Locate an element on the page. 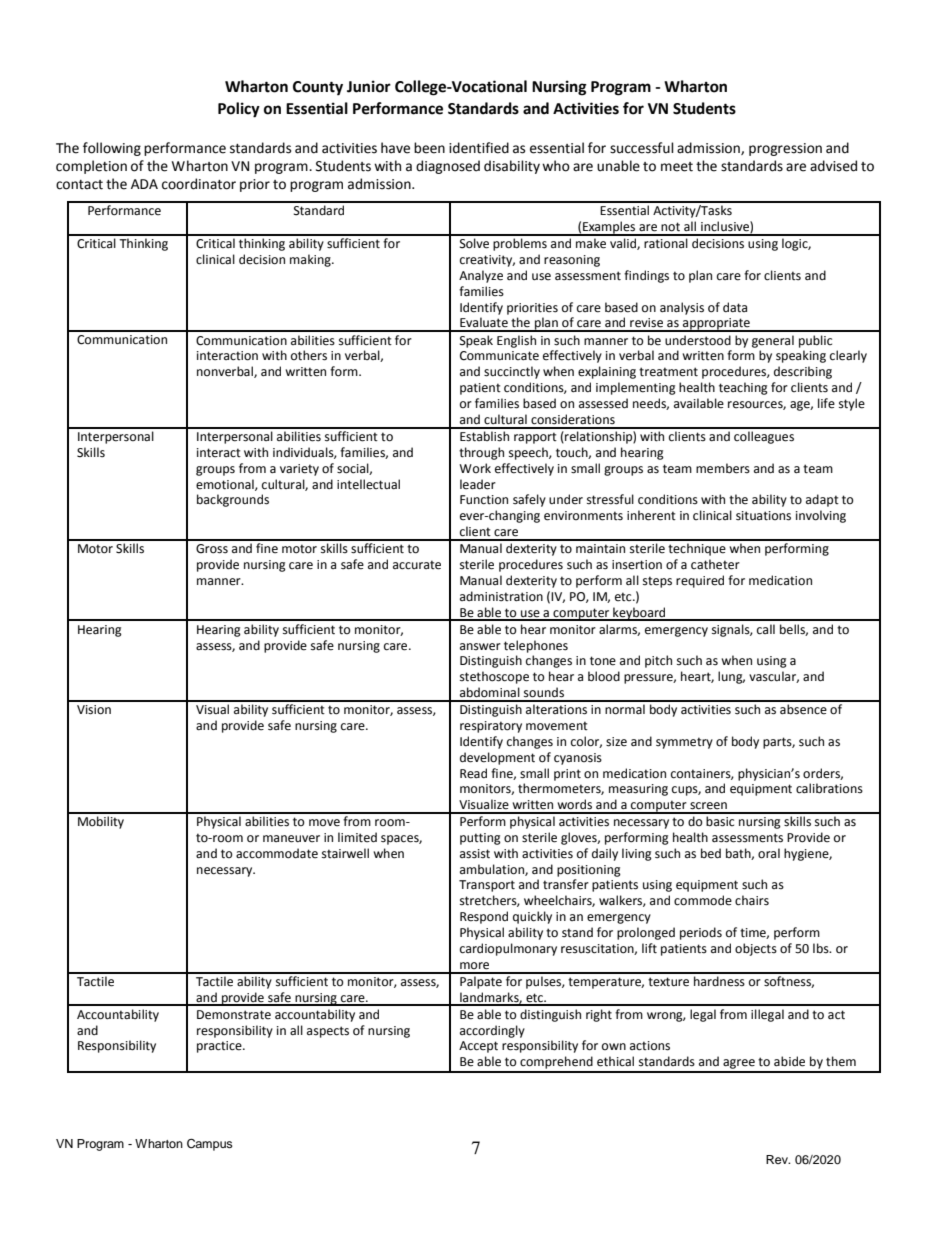  Accept is located at coordinates (478, 1047).
